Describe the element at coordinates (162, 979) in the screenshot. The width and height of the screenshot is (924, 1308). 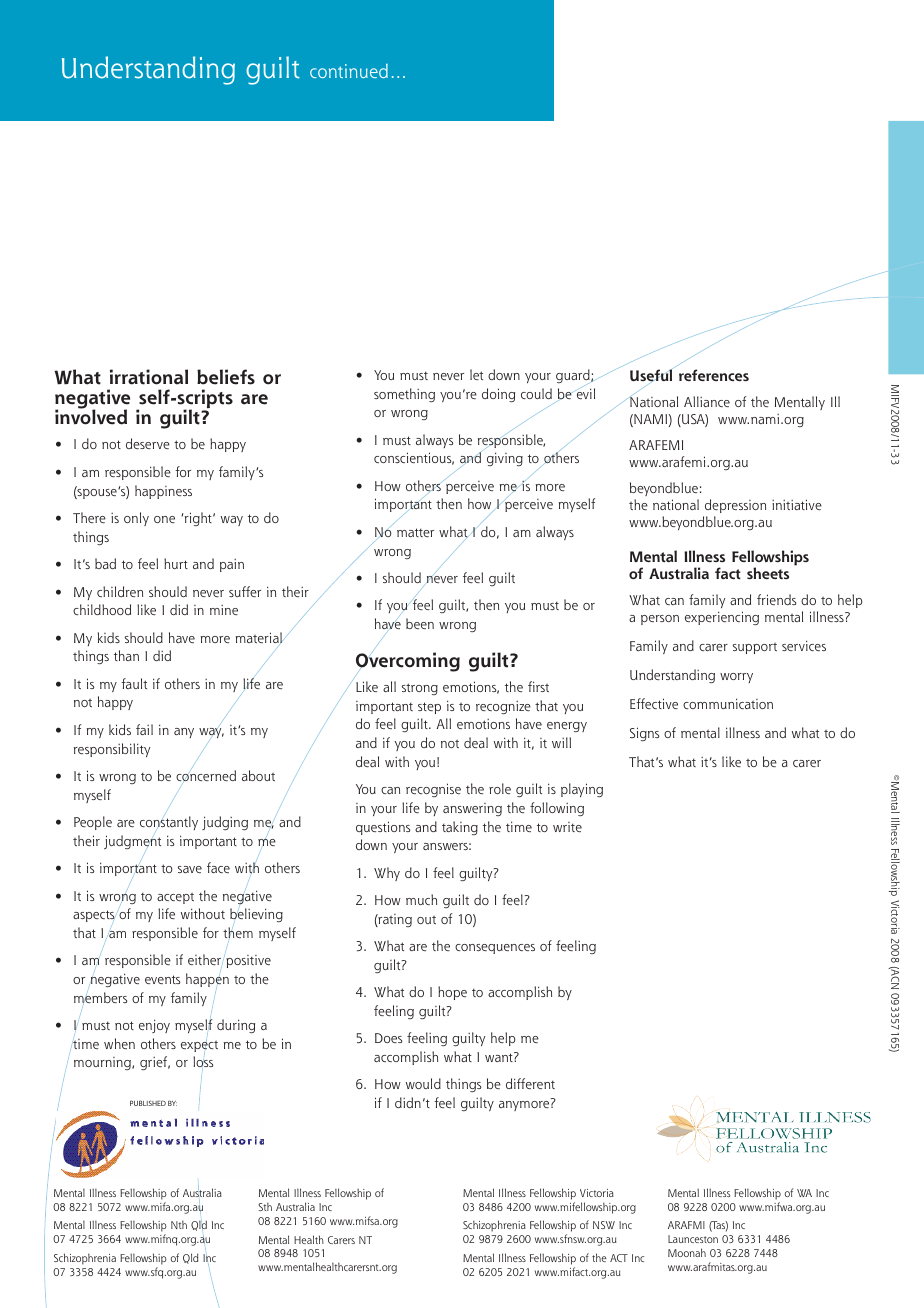
I see `events` at that location.
